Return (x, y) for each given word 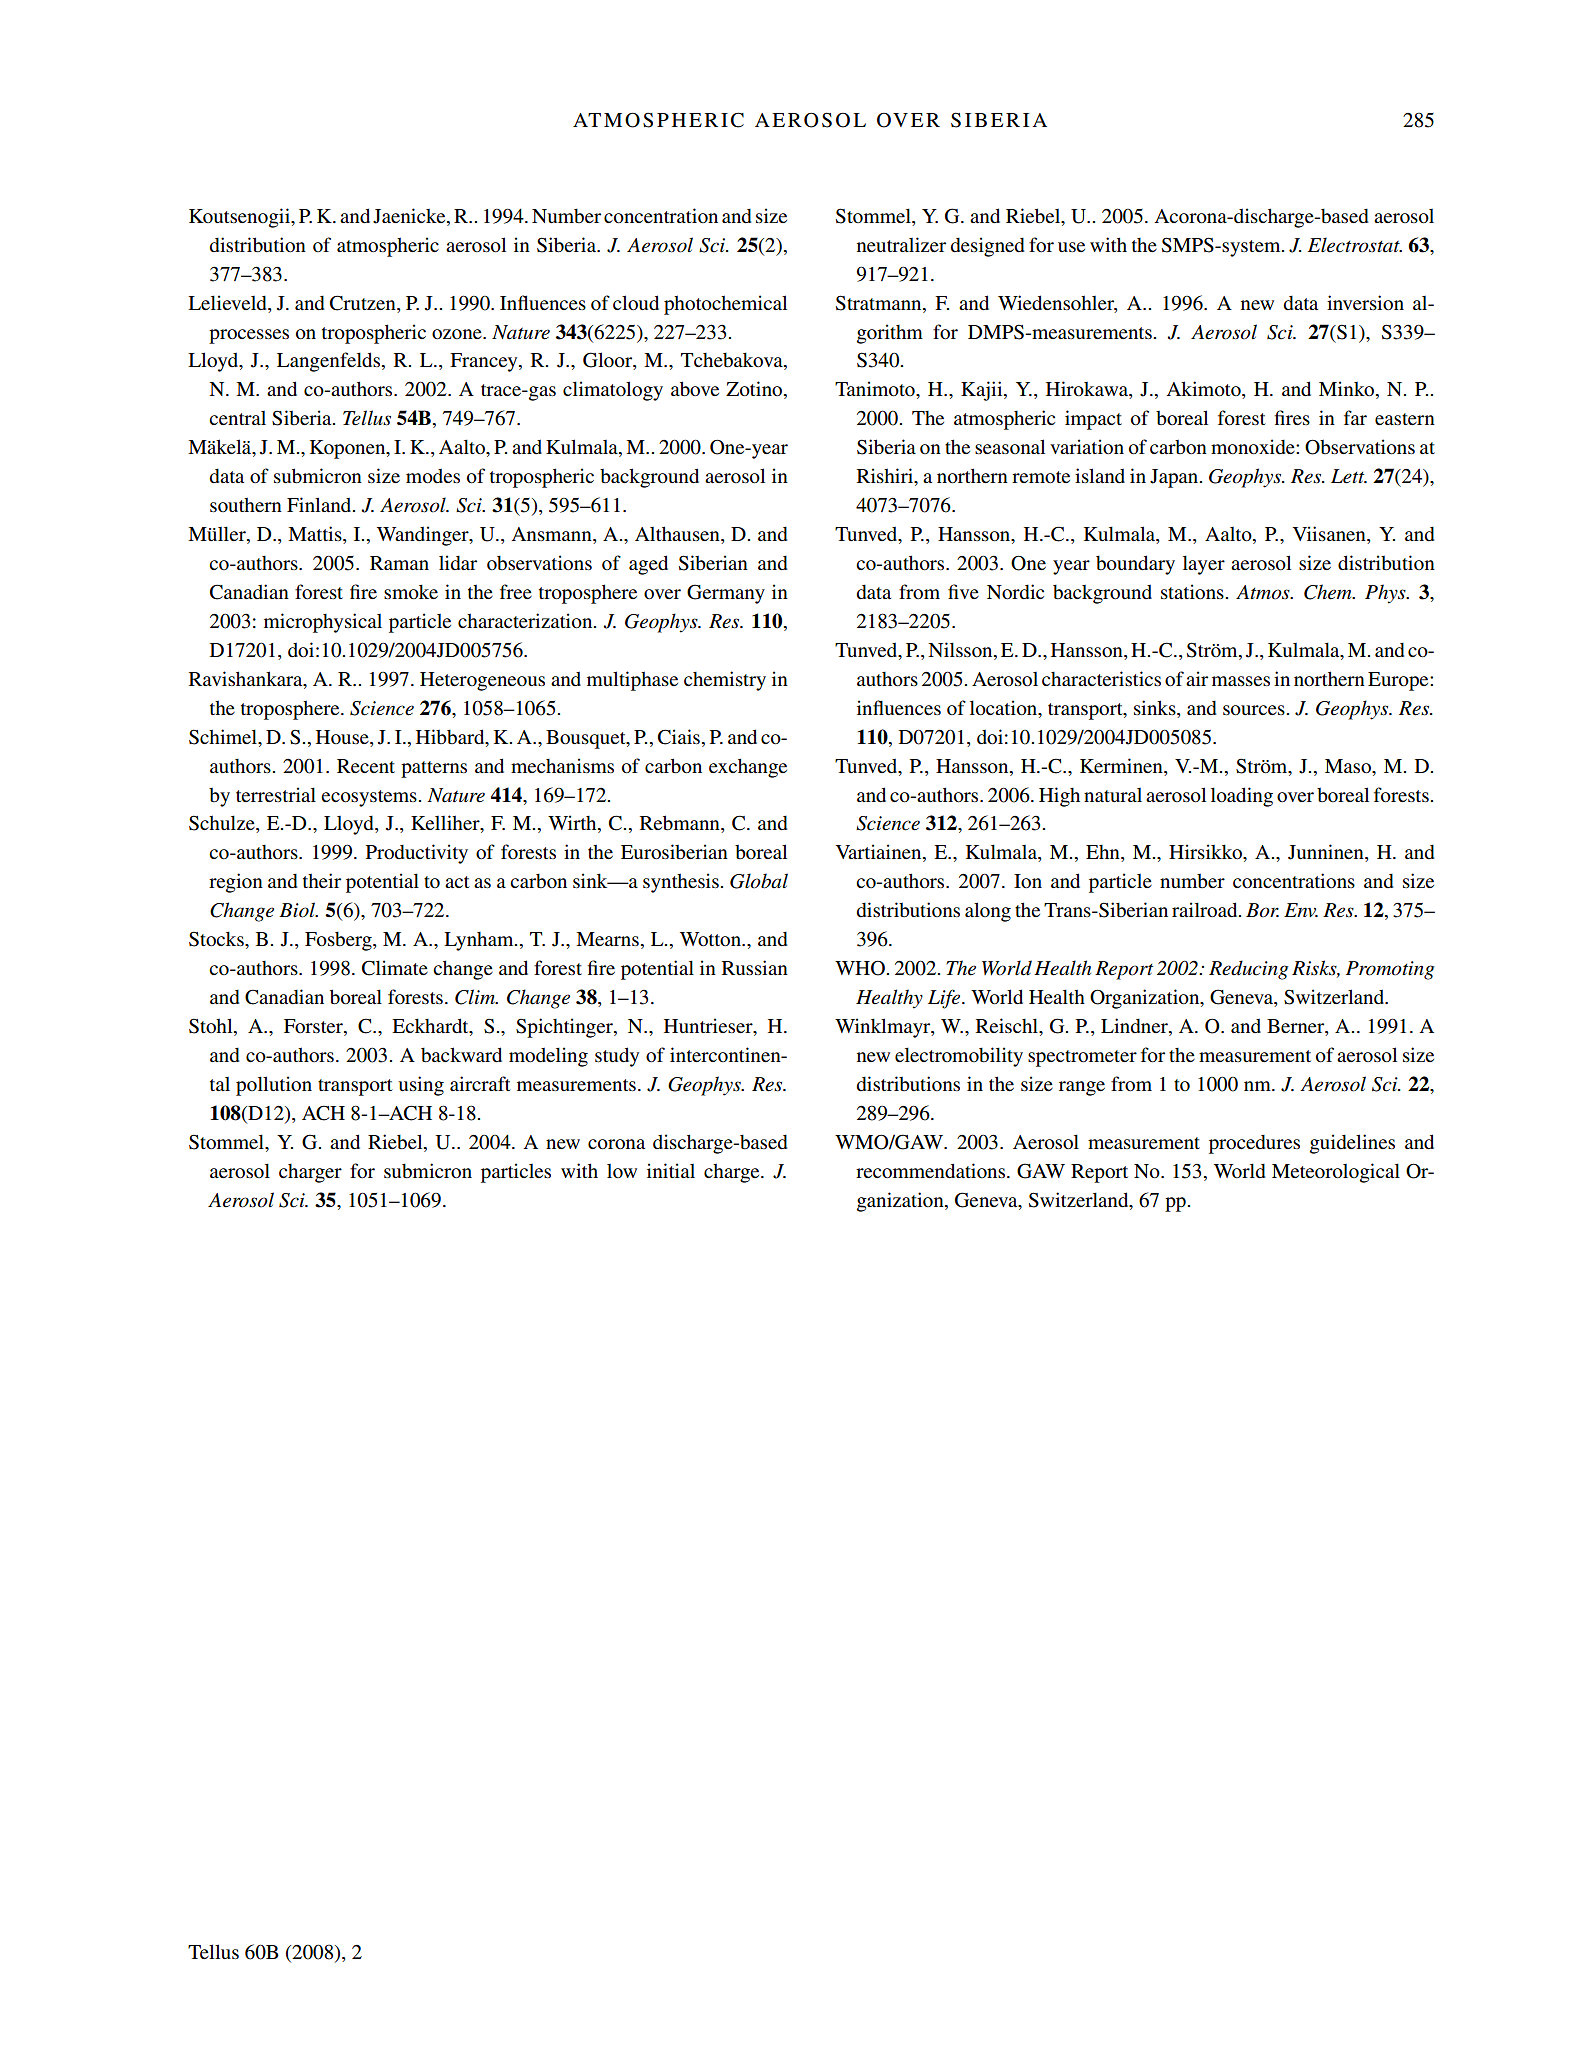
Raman (399, 563)
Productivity (417, 854)
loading (1242, 797)
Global (759, 881)
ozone (458, 334)
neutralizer (901, 244)
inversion (1365, 302)
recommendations (932, 1171)
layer (1204, 565)
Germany (726, 594)
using (421, 1086)
